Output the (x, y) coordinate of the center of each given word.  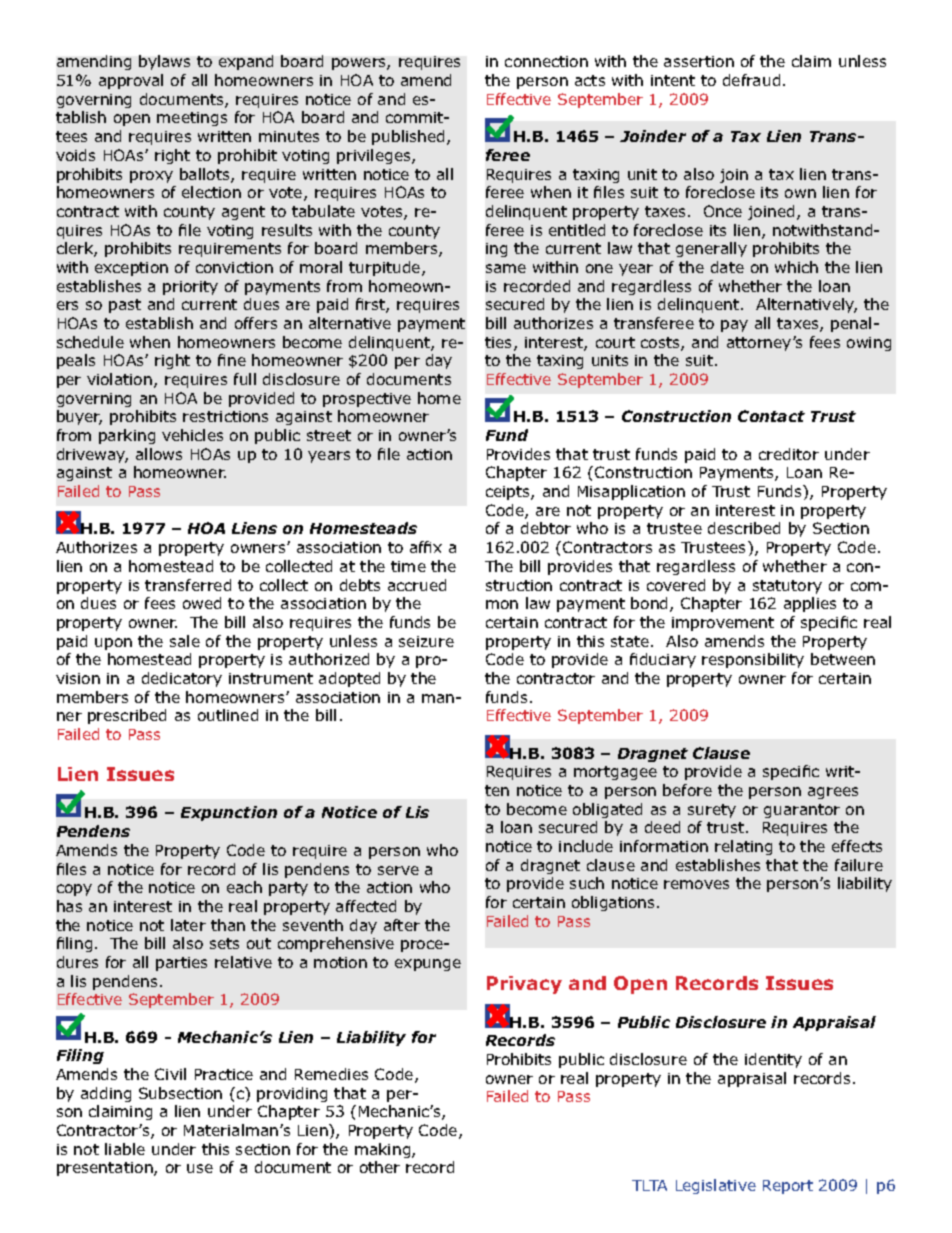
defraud (751, 80)
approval (131, 81)
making (384, 1150)
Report (788, 1187)
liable (125, 1149)
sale (185, 641)
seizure (426, 641)
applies (810, 604)
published (410, 137)
